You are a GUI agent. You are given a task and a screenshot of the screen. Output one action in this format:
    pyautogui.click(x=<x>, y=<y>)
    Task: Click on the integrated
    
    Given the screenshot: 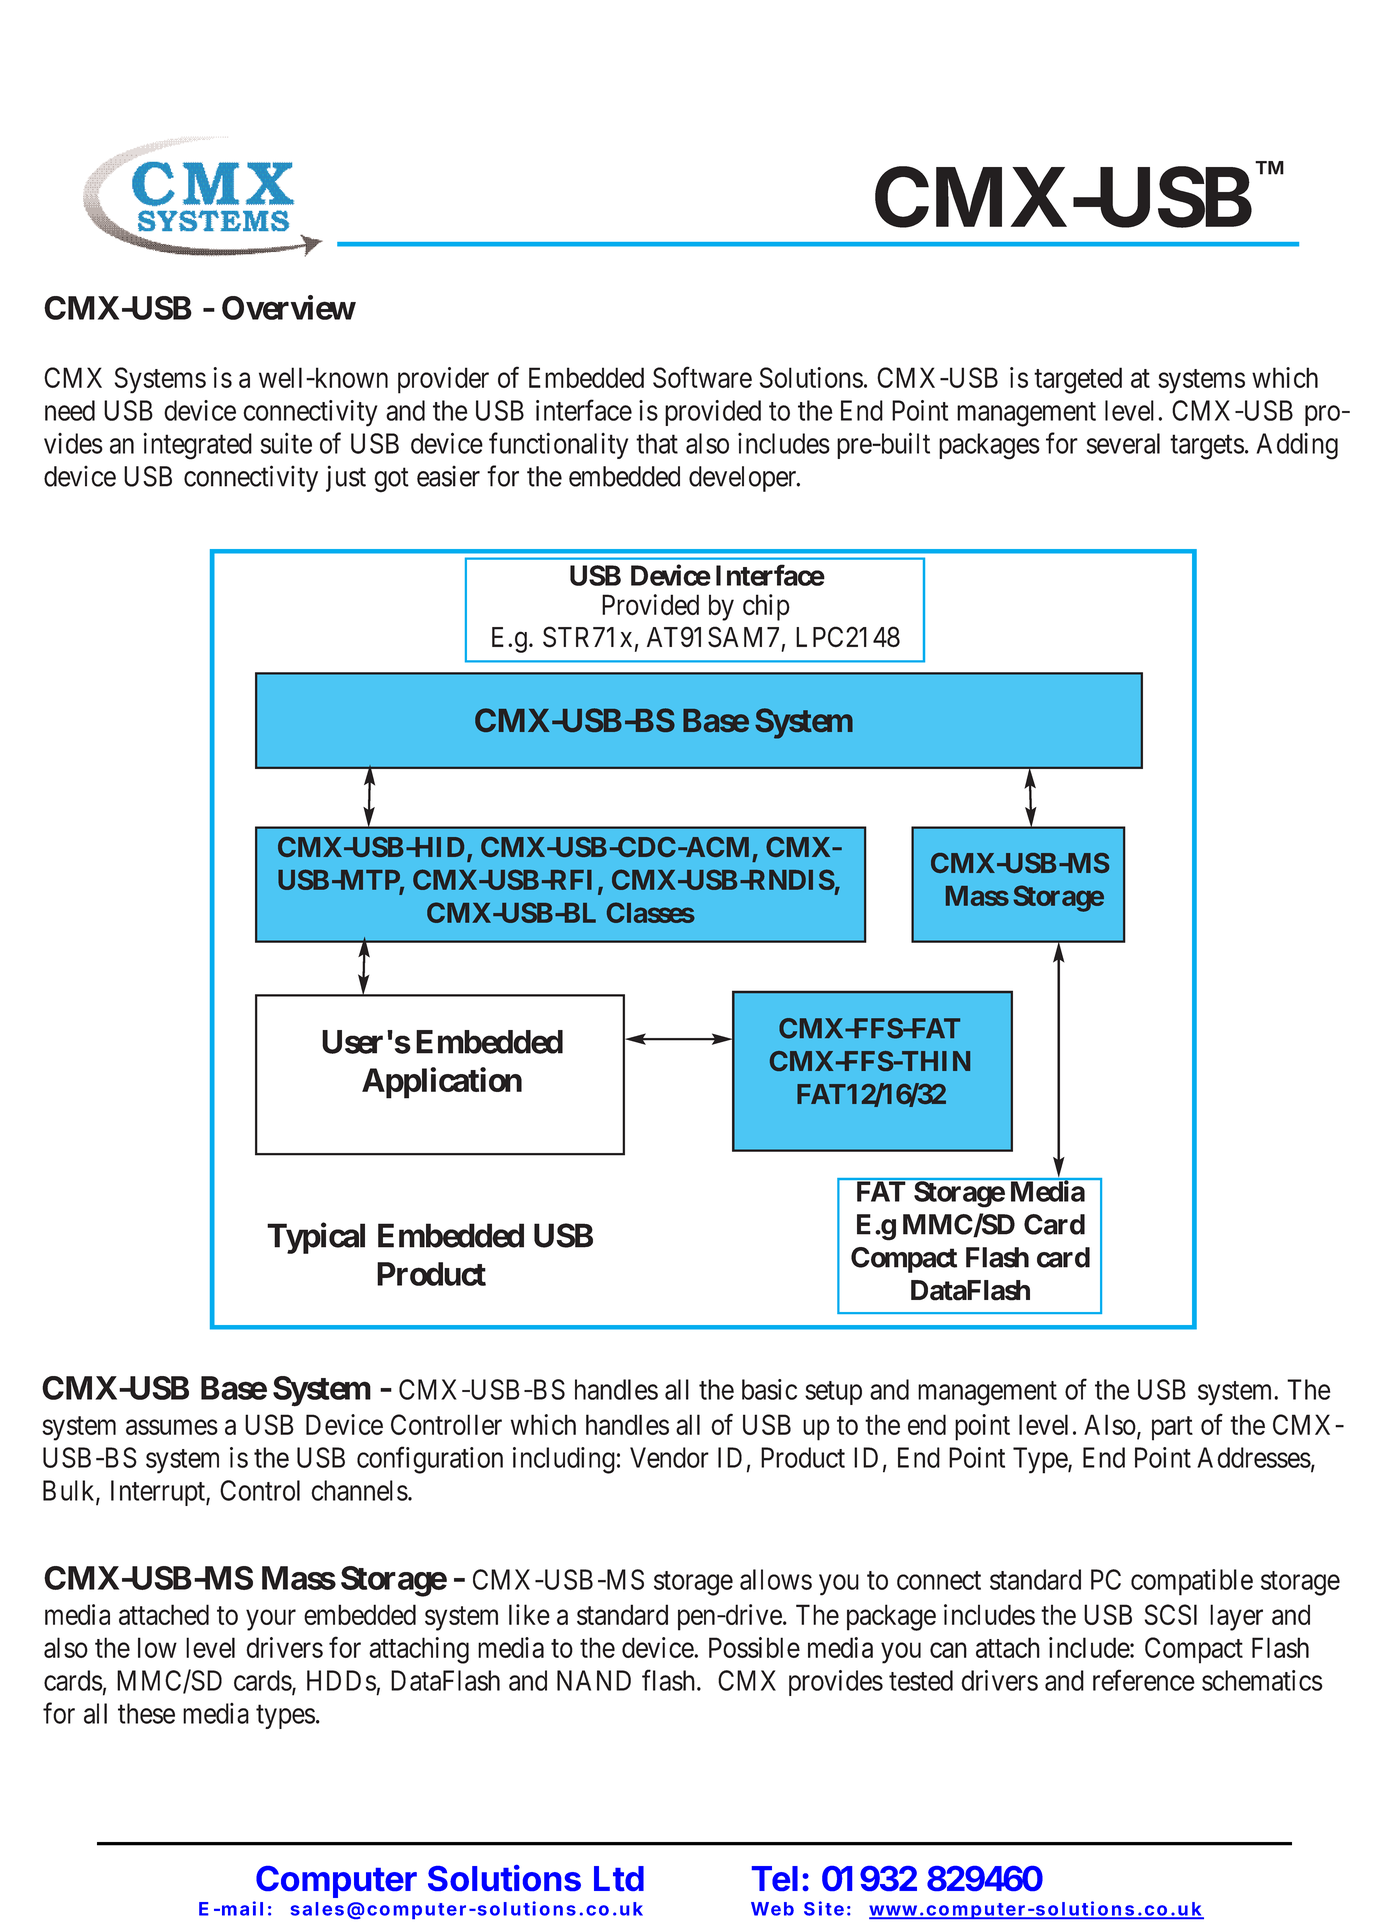 What is the action you would take?
    pyautogui.click(x=197, y=446)
